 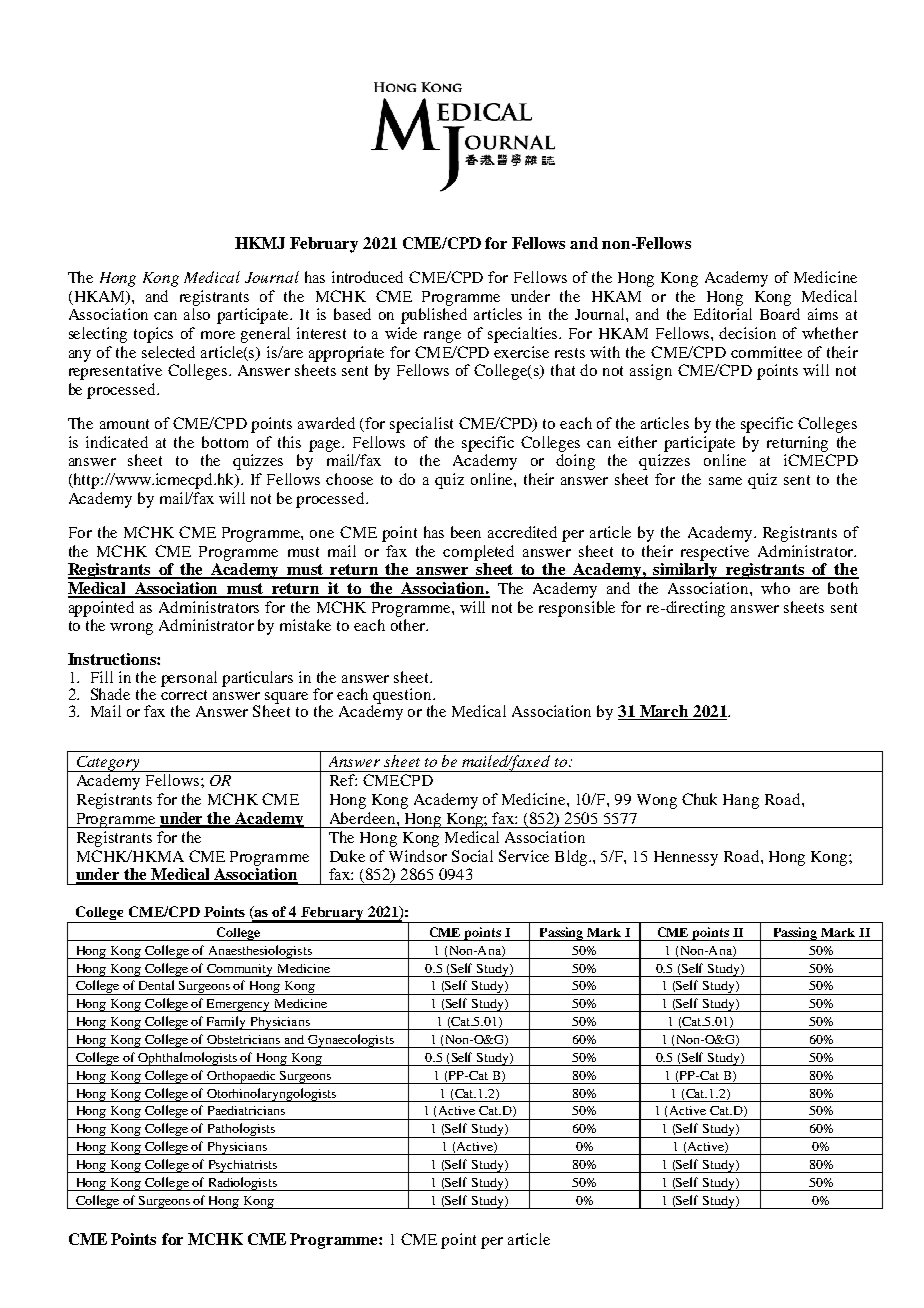 What do you see at coordinates (478, 553) in the screenshot?
I see `completed` at bounding box center [478, 553].
